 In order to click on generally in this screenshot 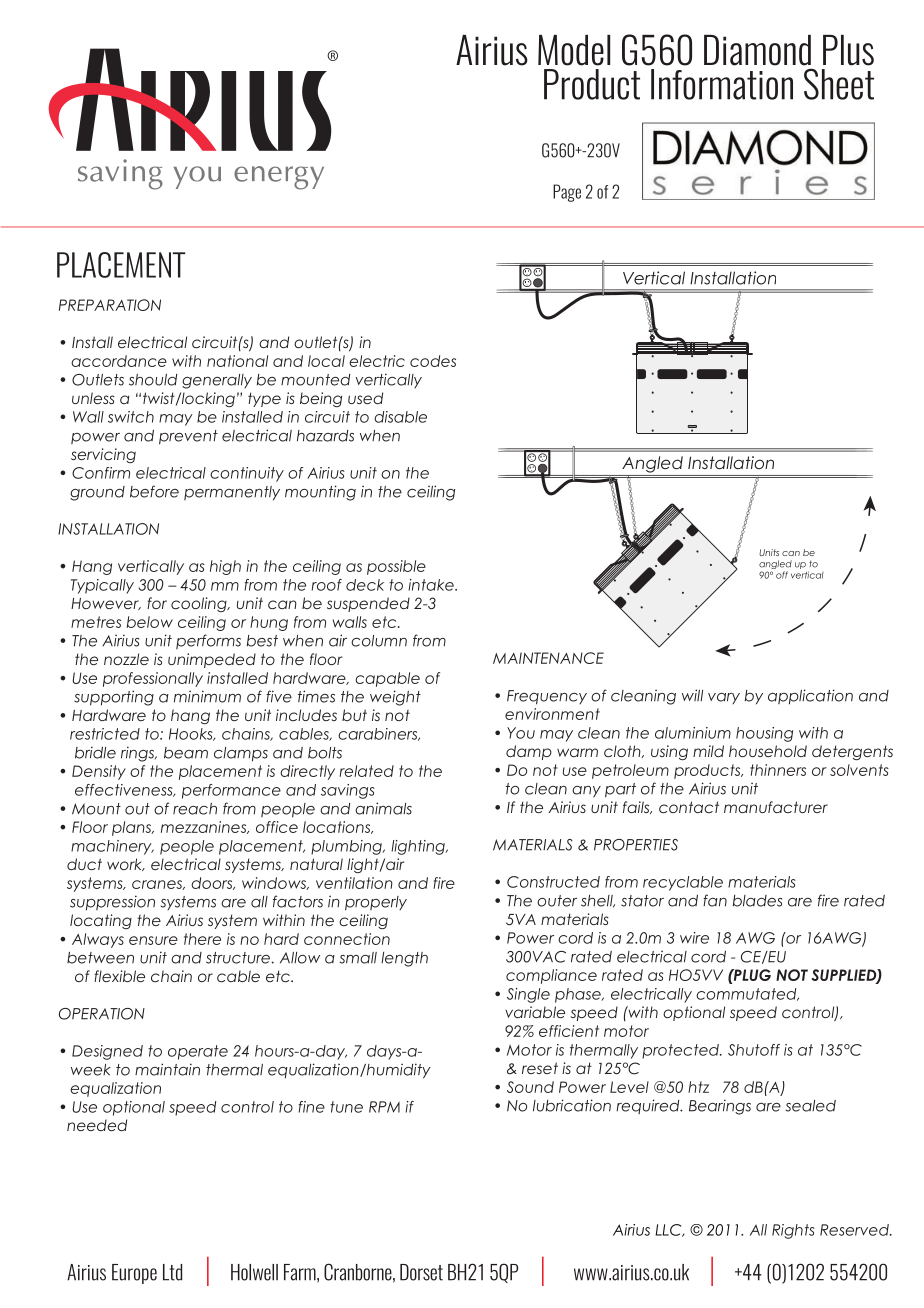, I will do `click(217, 381)`.
